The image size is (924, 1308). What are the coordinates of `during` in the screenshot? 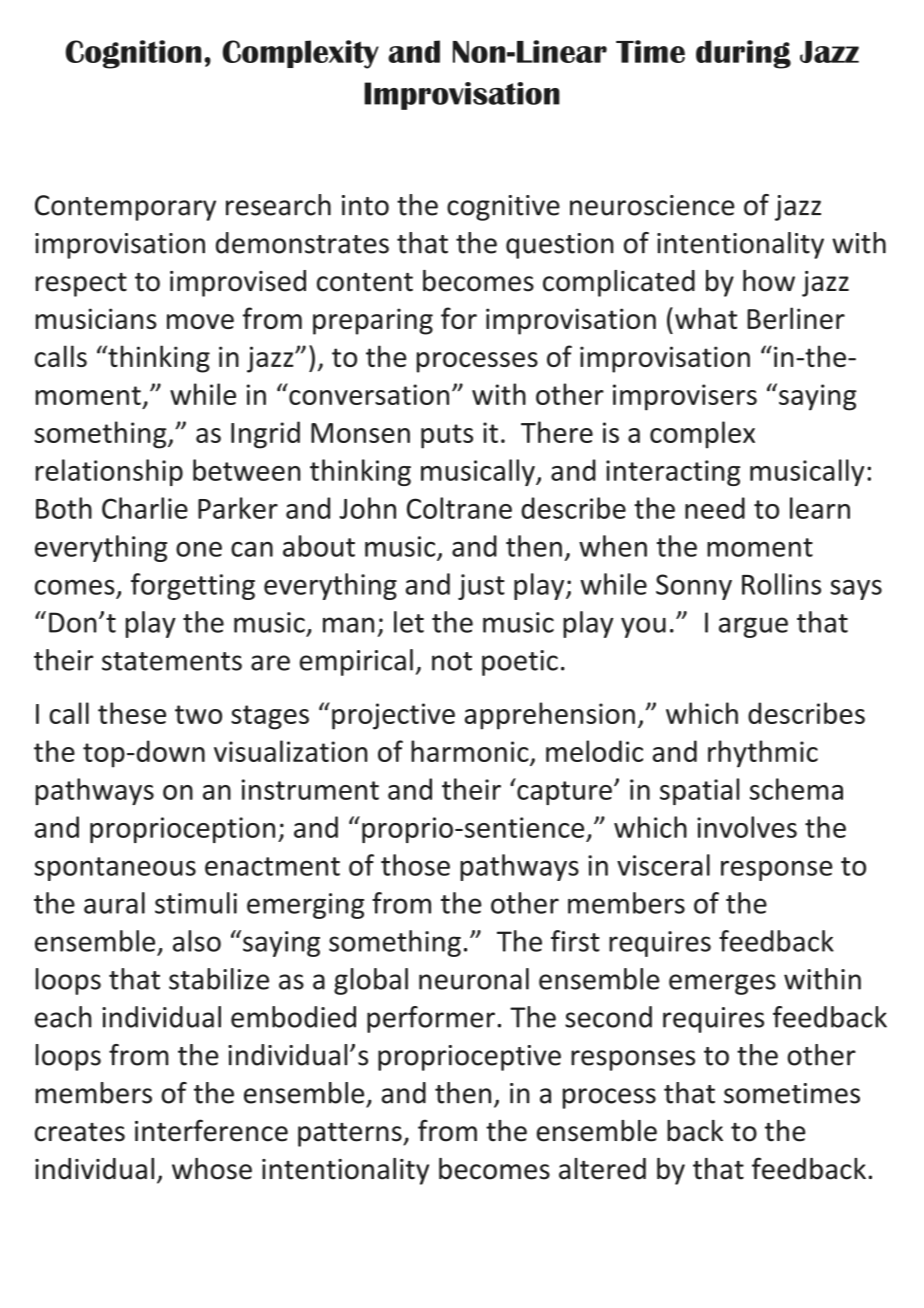 It's located at (743, 54).
